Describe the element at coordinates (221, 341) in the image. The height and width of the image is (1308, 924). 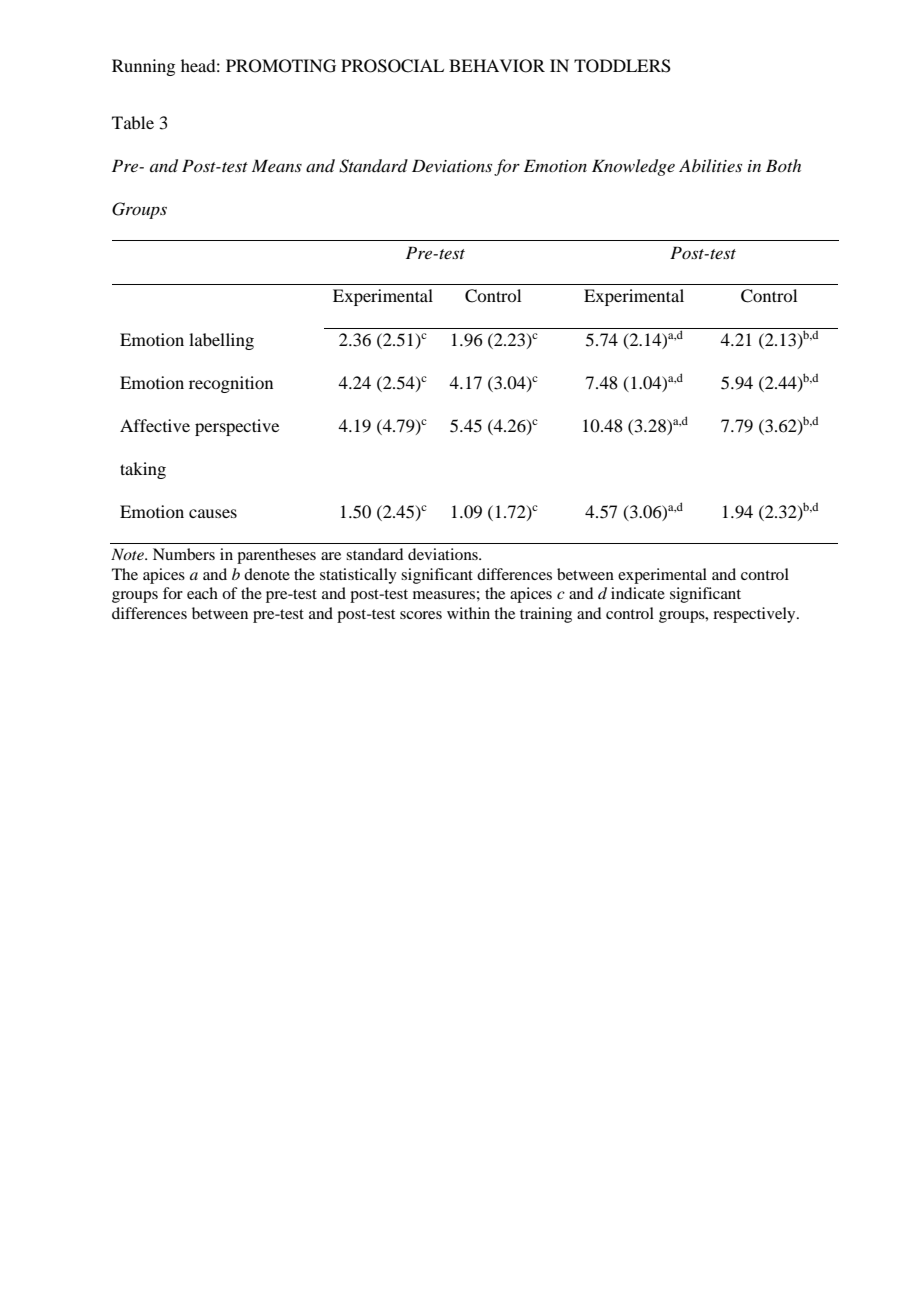
I see `labelling` at that location.
